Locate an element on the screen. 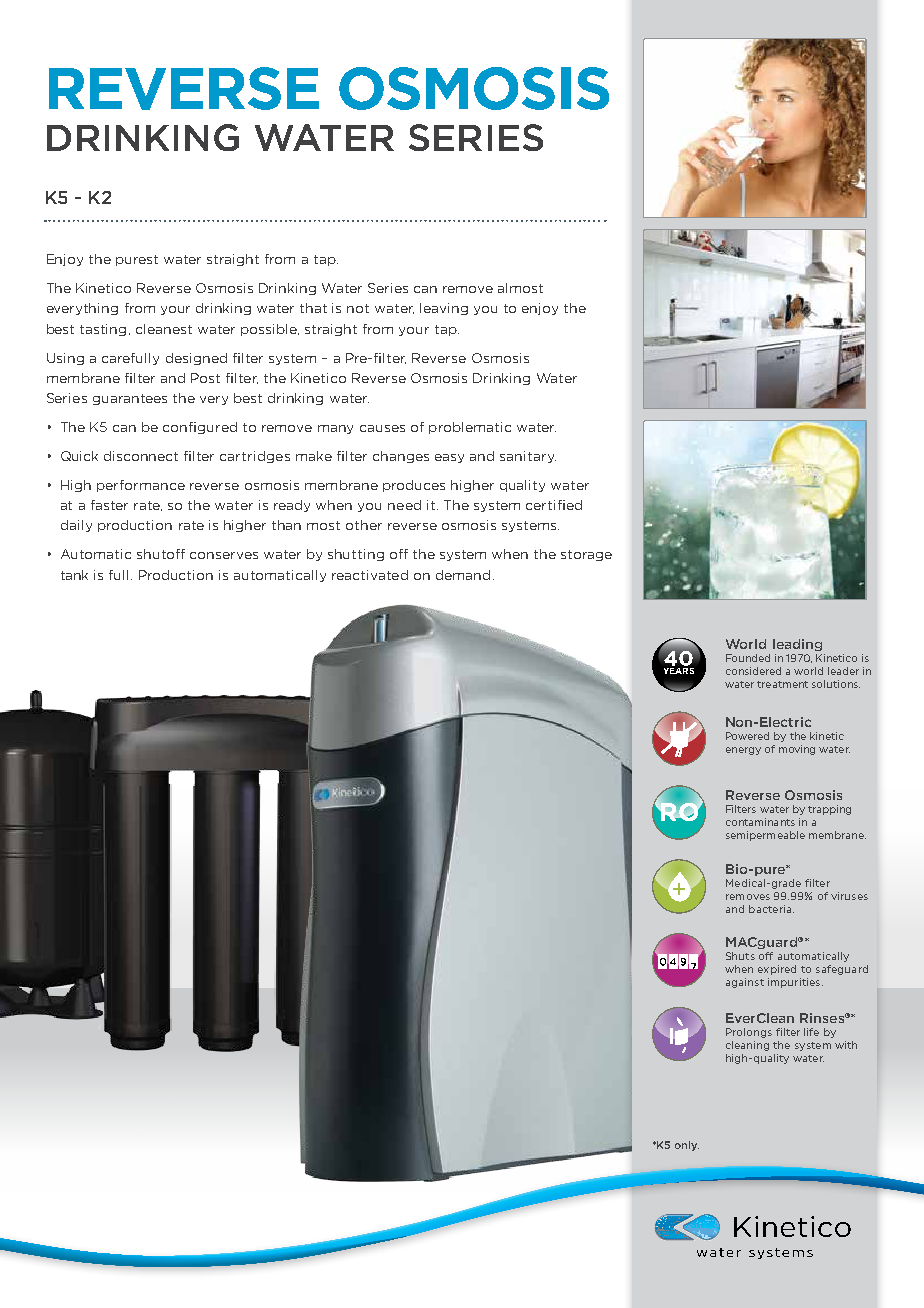  only is located at coordinates (687, 1146).
